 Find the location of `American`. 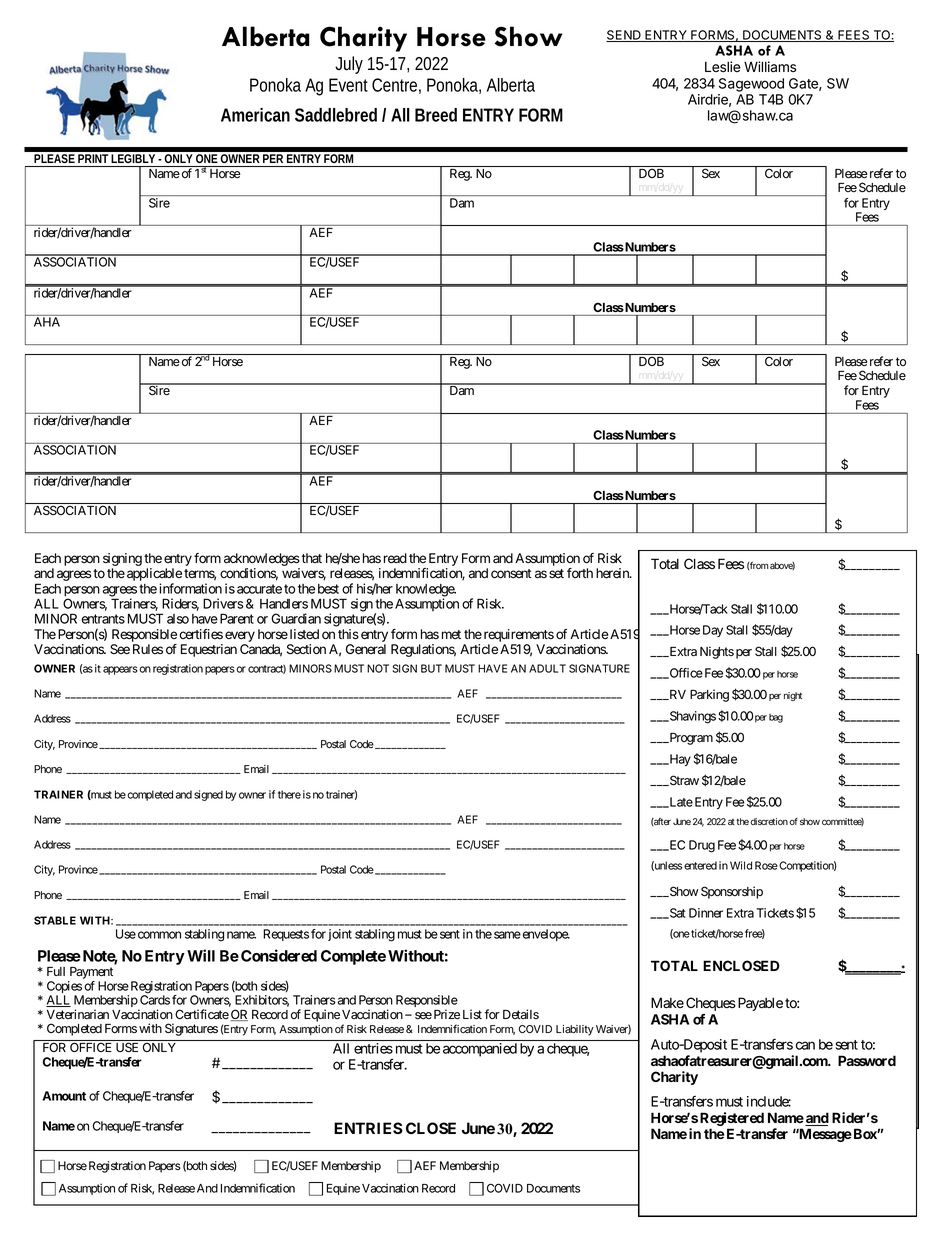

American is located at coordinates (255, 115).
